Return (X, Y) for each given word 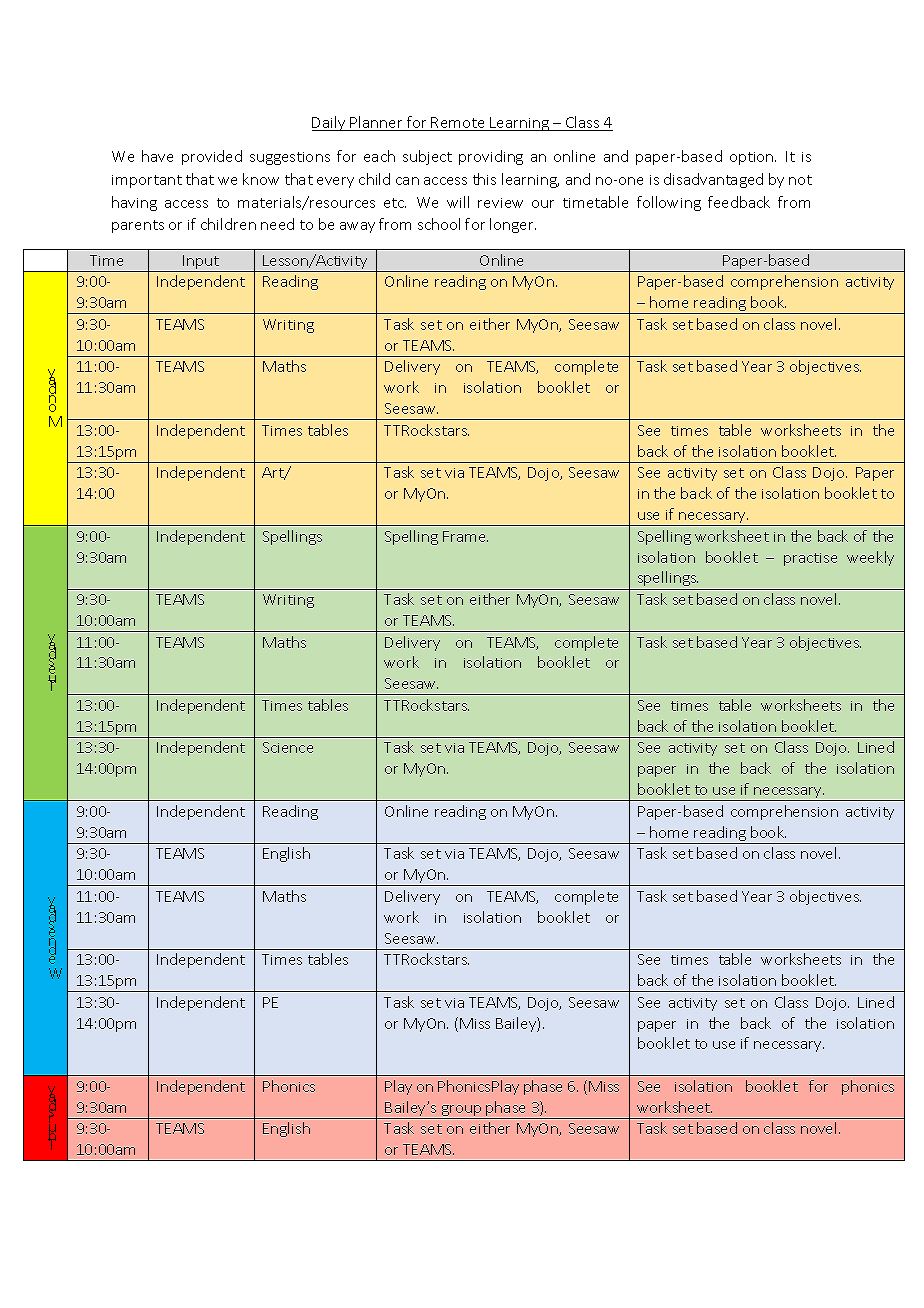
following (669, 203)
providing (491, 157)
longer (513, 225)
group (461, 1112)
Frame (465, 536)
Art (274, 473)
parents (138, 226)
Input (201, 263)
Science (288, 747)
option (753, 158)
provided (212, 157)
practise (810, 559)
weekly (870, 558)
